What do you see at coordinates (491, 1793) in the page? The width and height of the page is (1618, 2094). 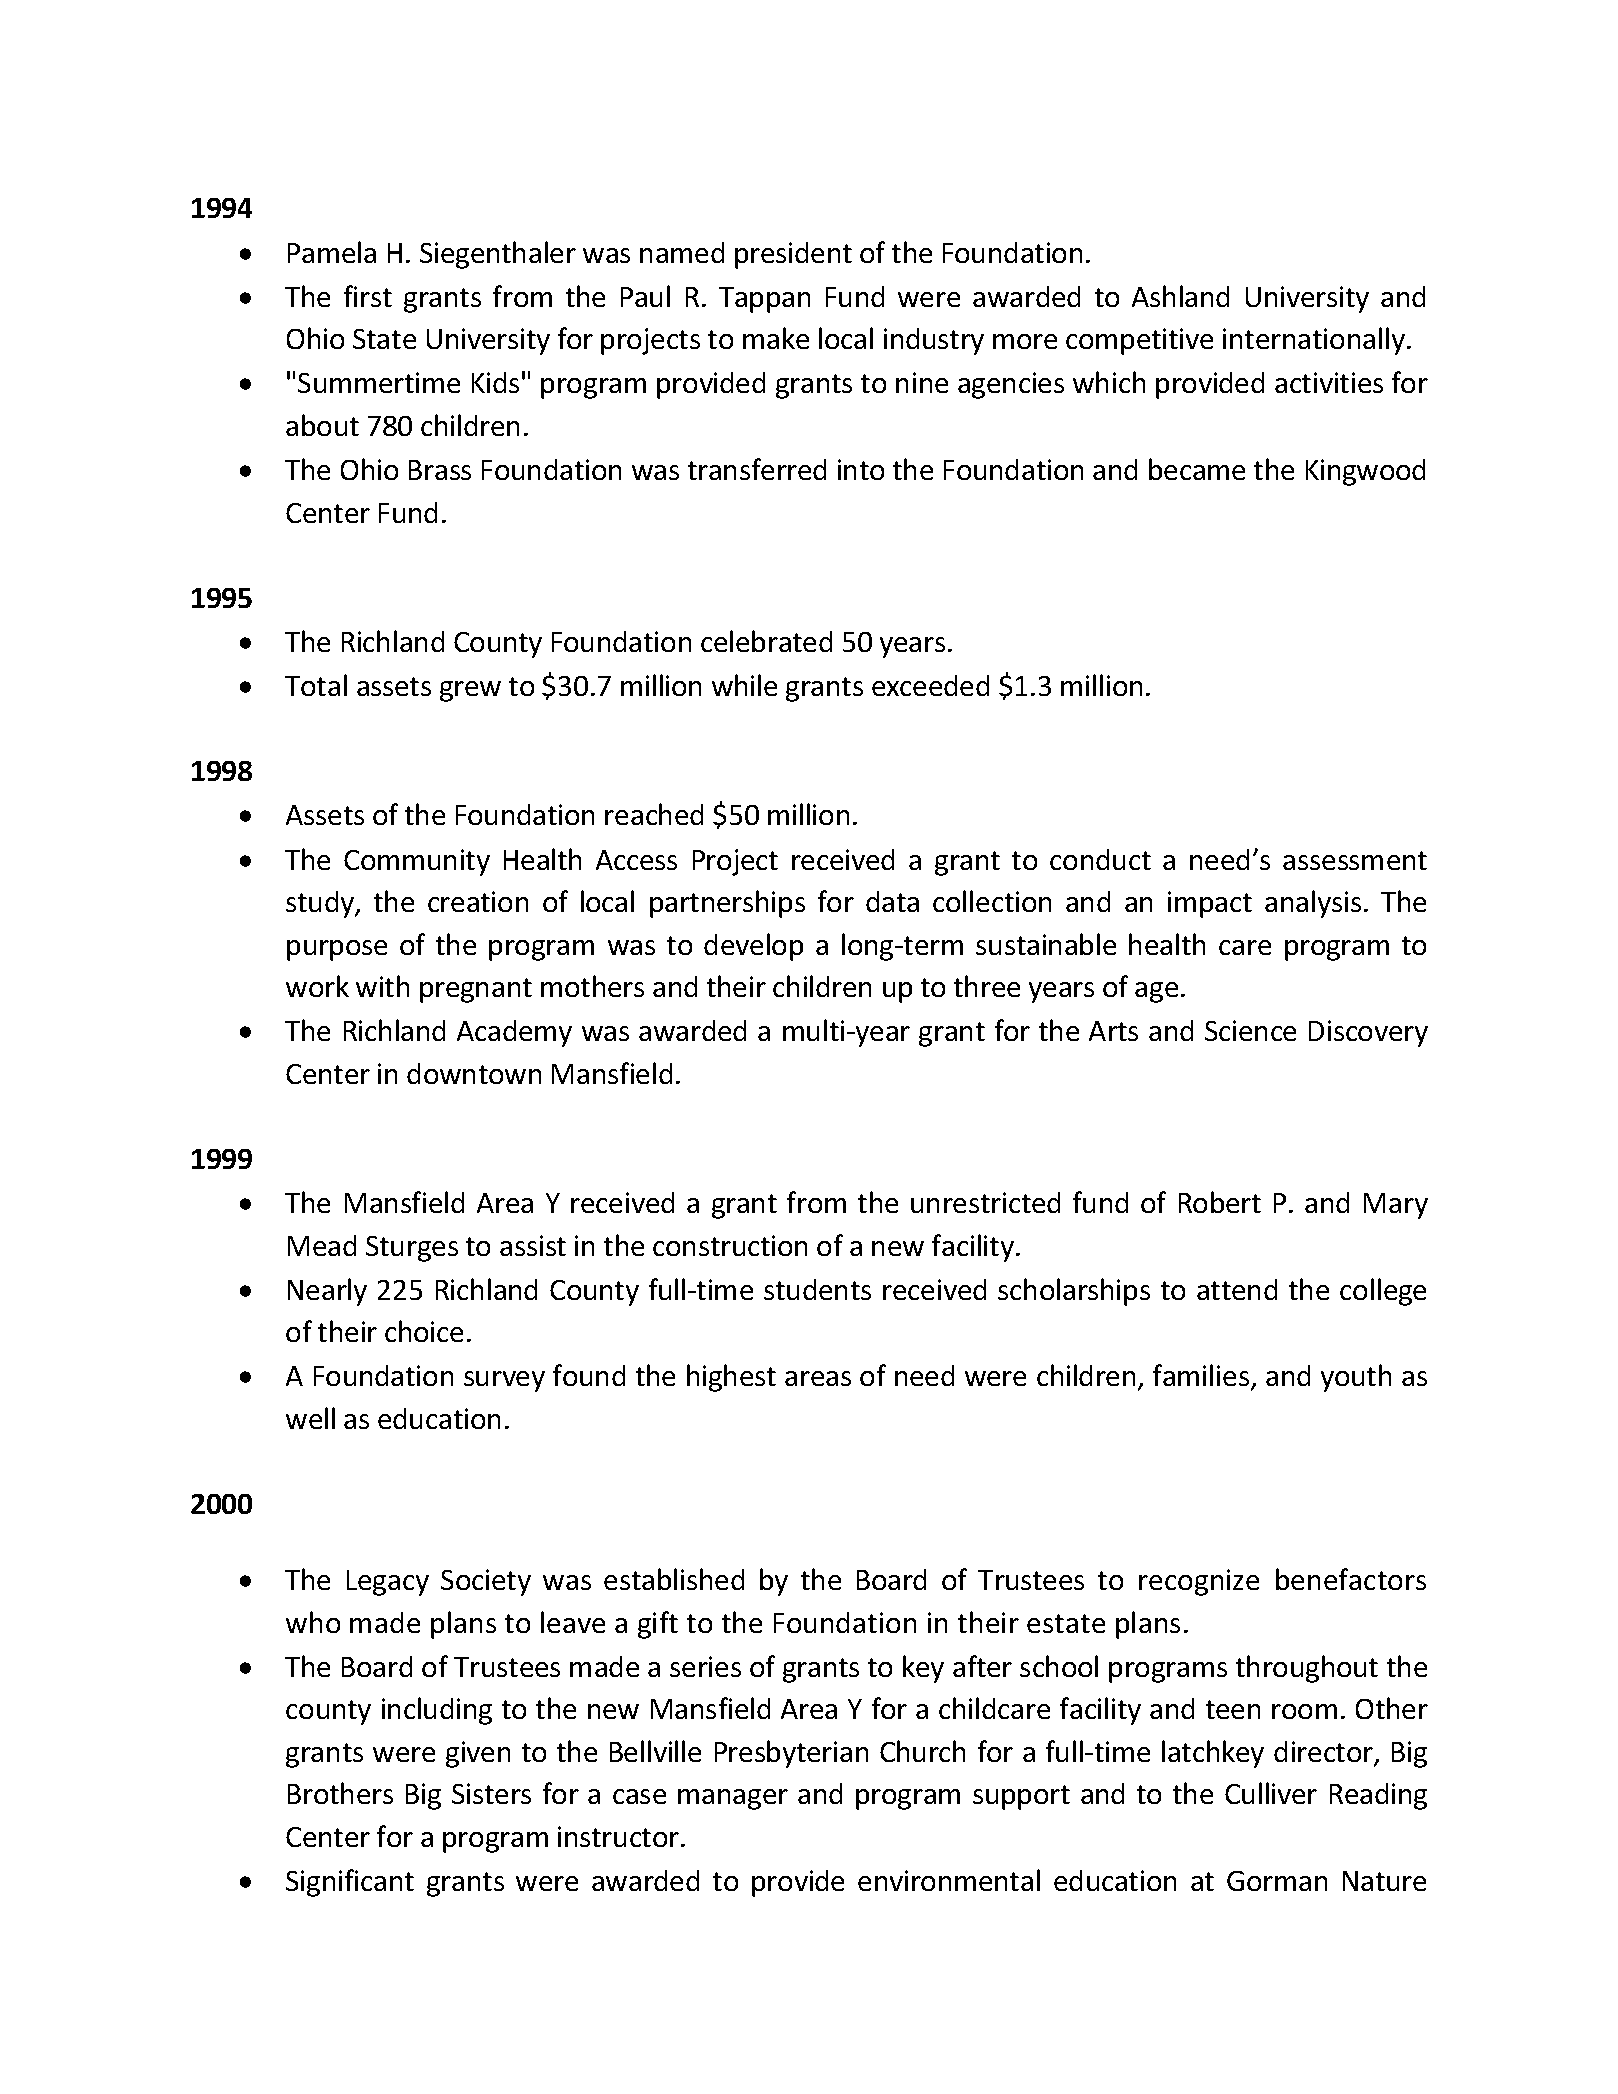 I see `Sisters` at bounding box center [491, 1793].
